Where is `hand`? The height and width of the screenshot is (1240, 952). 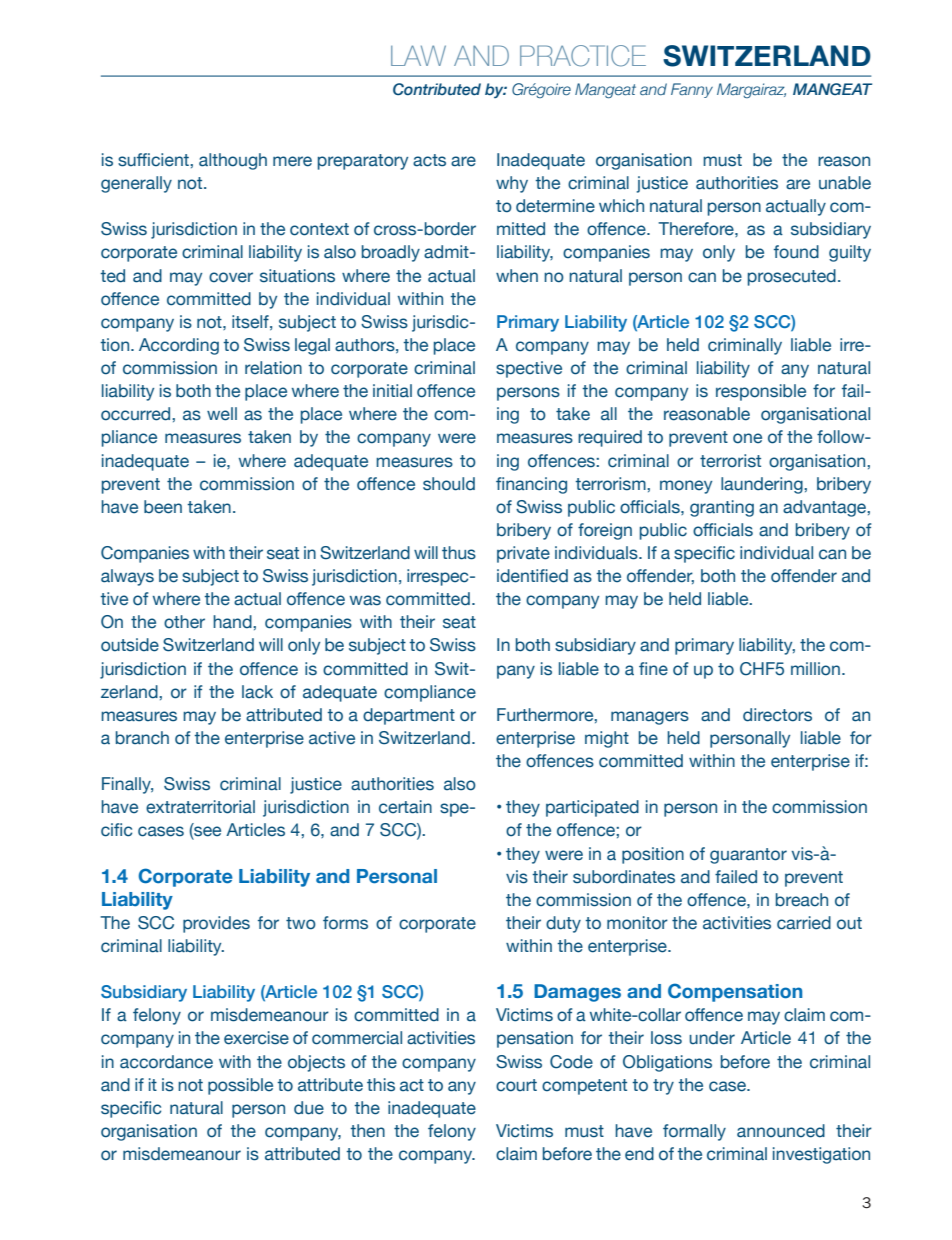
hand is located at coordinates (233, 622).
